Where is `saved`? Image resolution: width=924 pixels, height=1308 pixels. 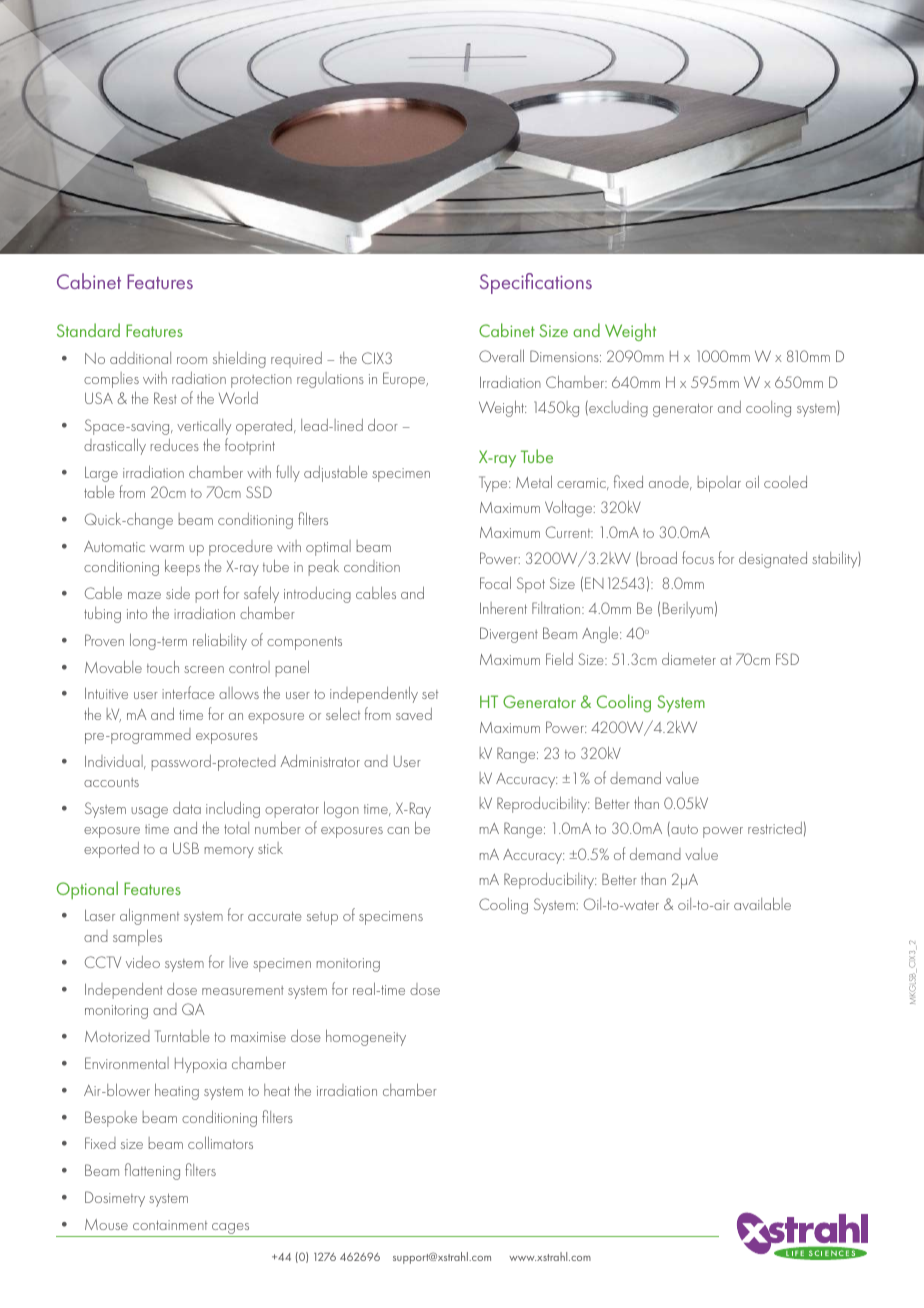 saved is located at coordinates (414, 714).
